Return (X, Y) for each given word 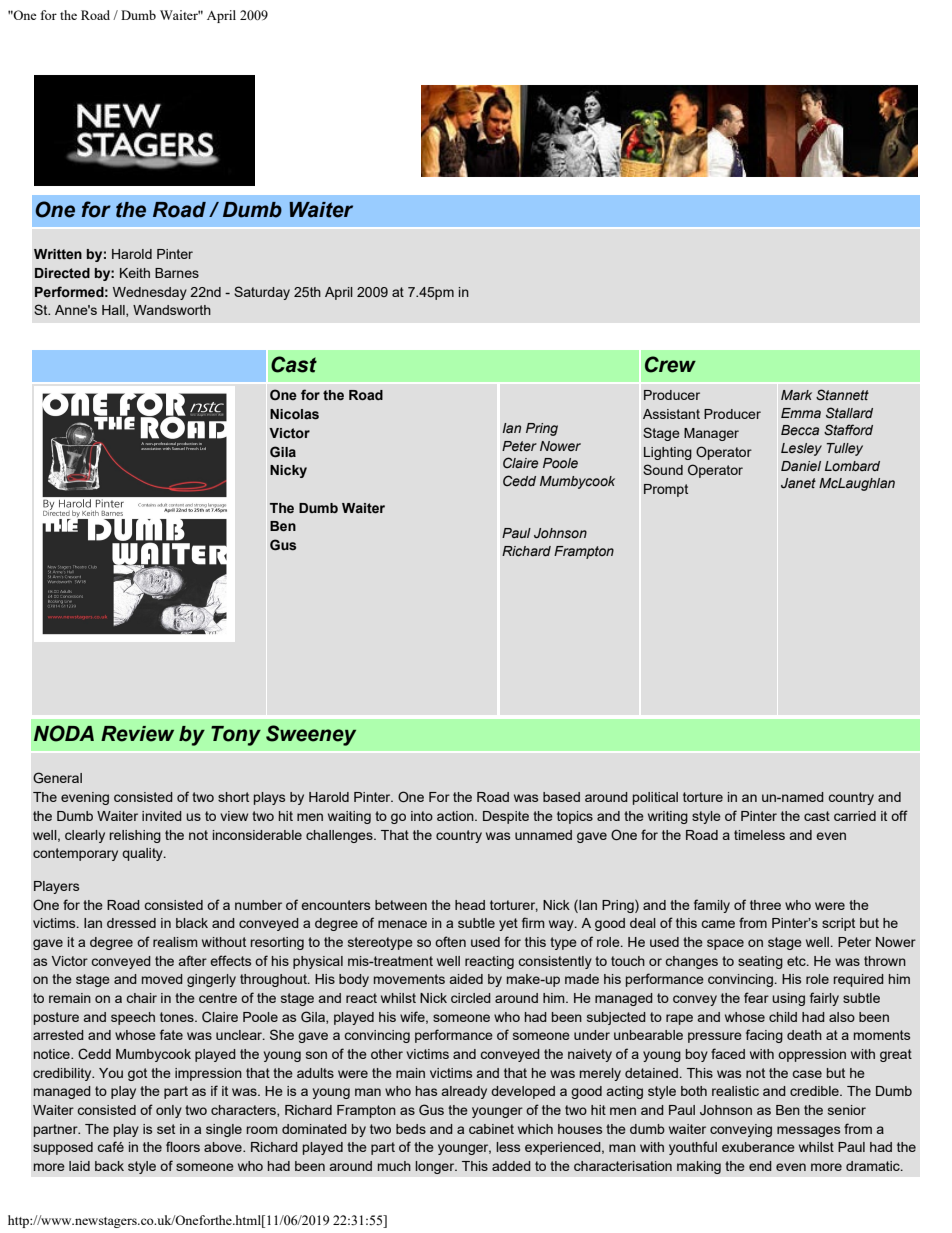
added (511, 1166)
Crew (670, 364)
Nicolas (294, 414)
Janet (798, 483)
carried (855, 816)
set (166, 1129)
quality (143, 854)
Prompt (666, 490)
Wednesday (150, 293)
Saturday (262, 293)
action (456, 816)
